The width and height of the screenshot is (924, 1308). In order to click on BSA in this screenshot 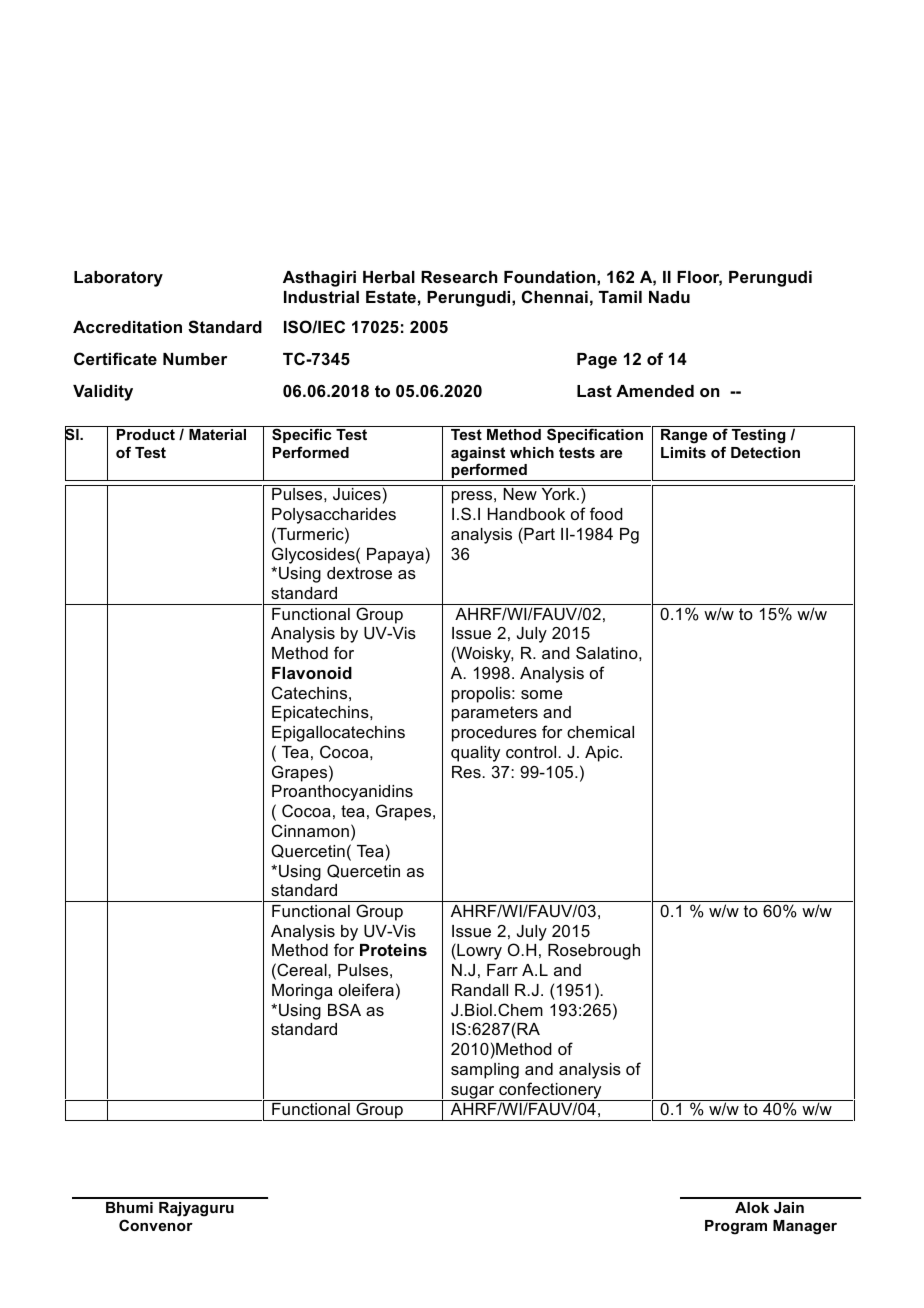, I will do `click(344, 1009)`.
